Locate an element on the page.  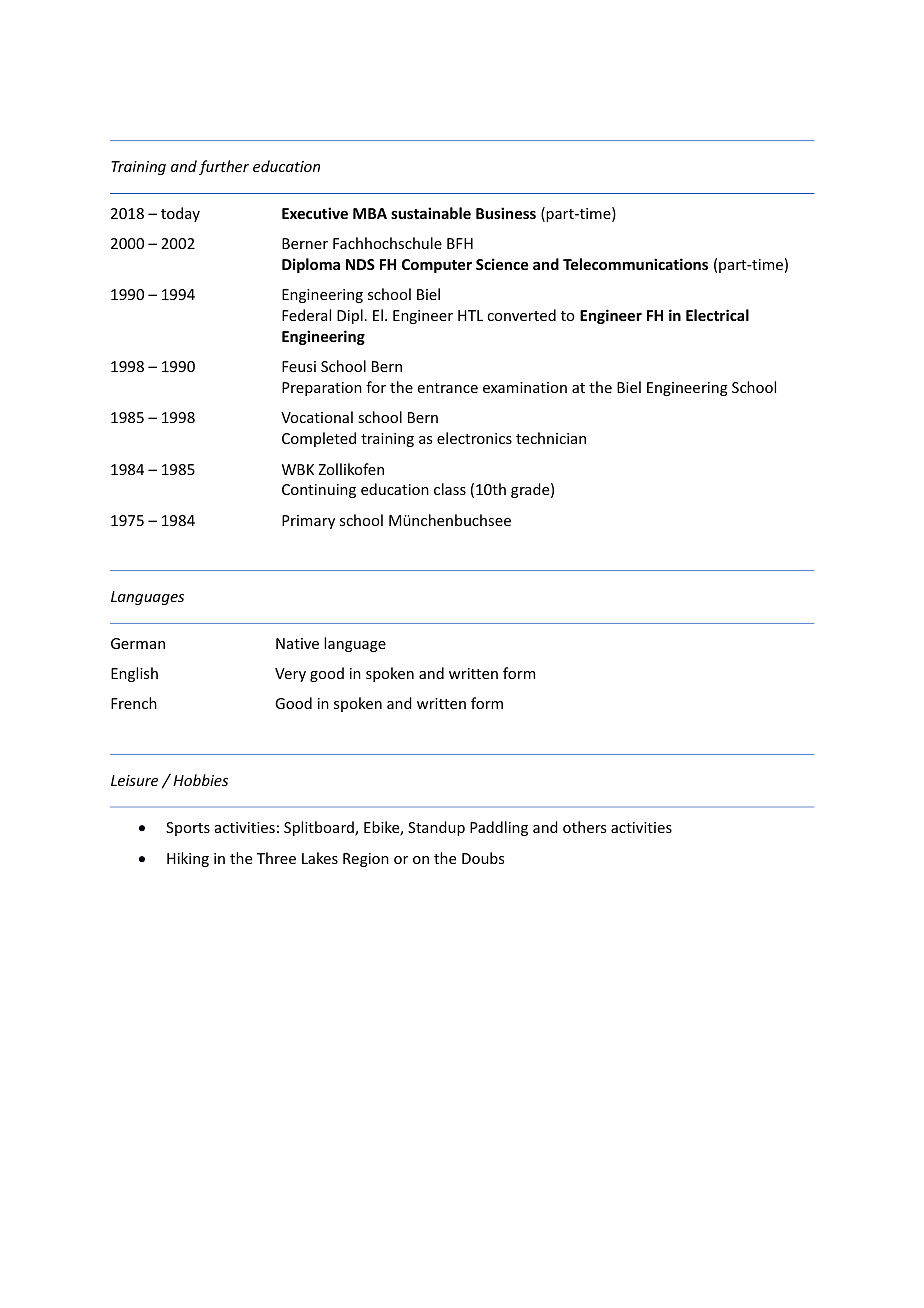
others is located at coordinates (584, 827).
